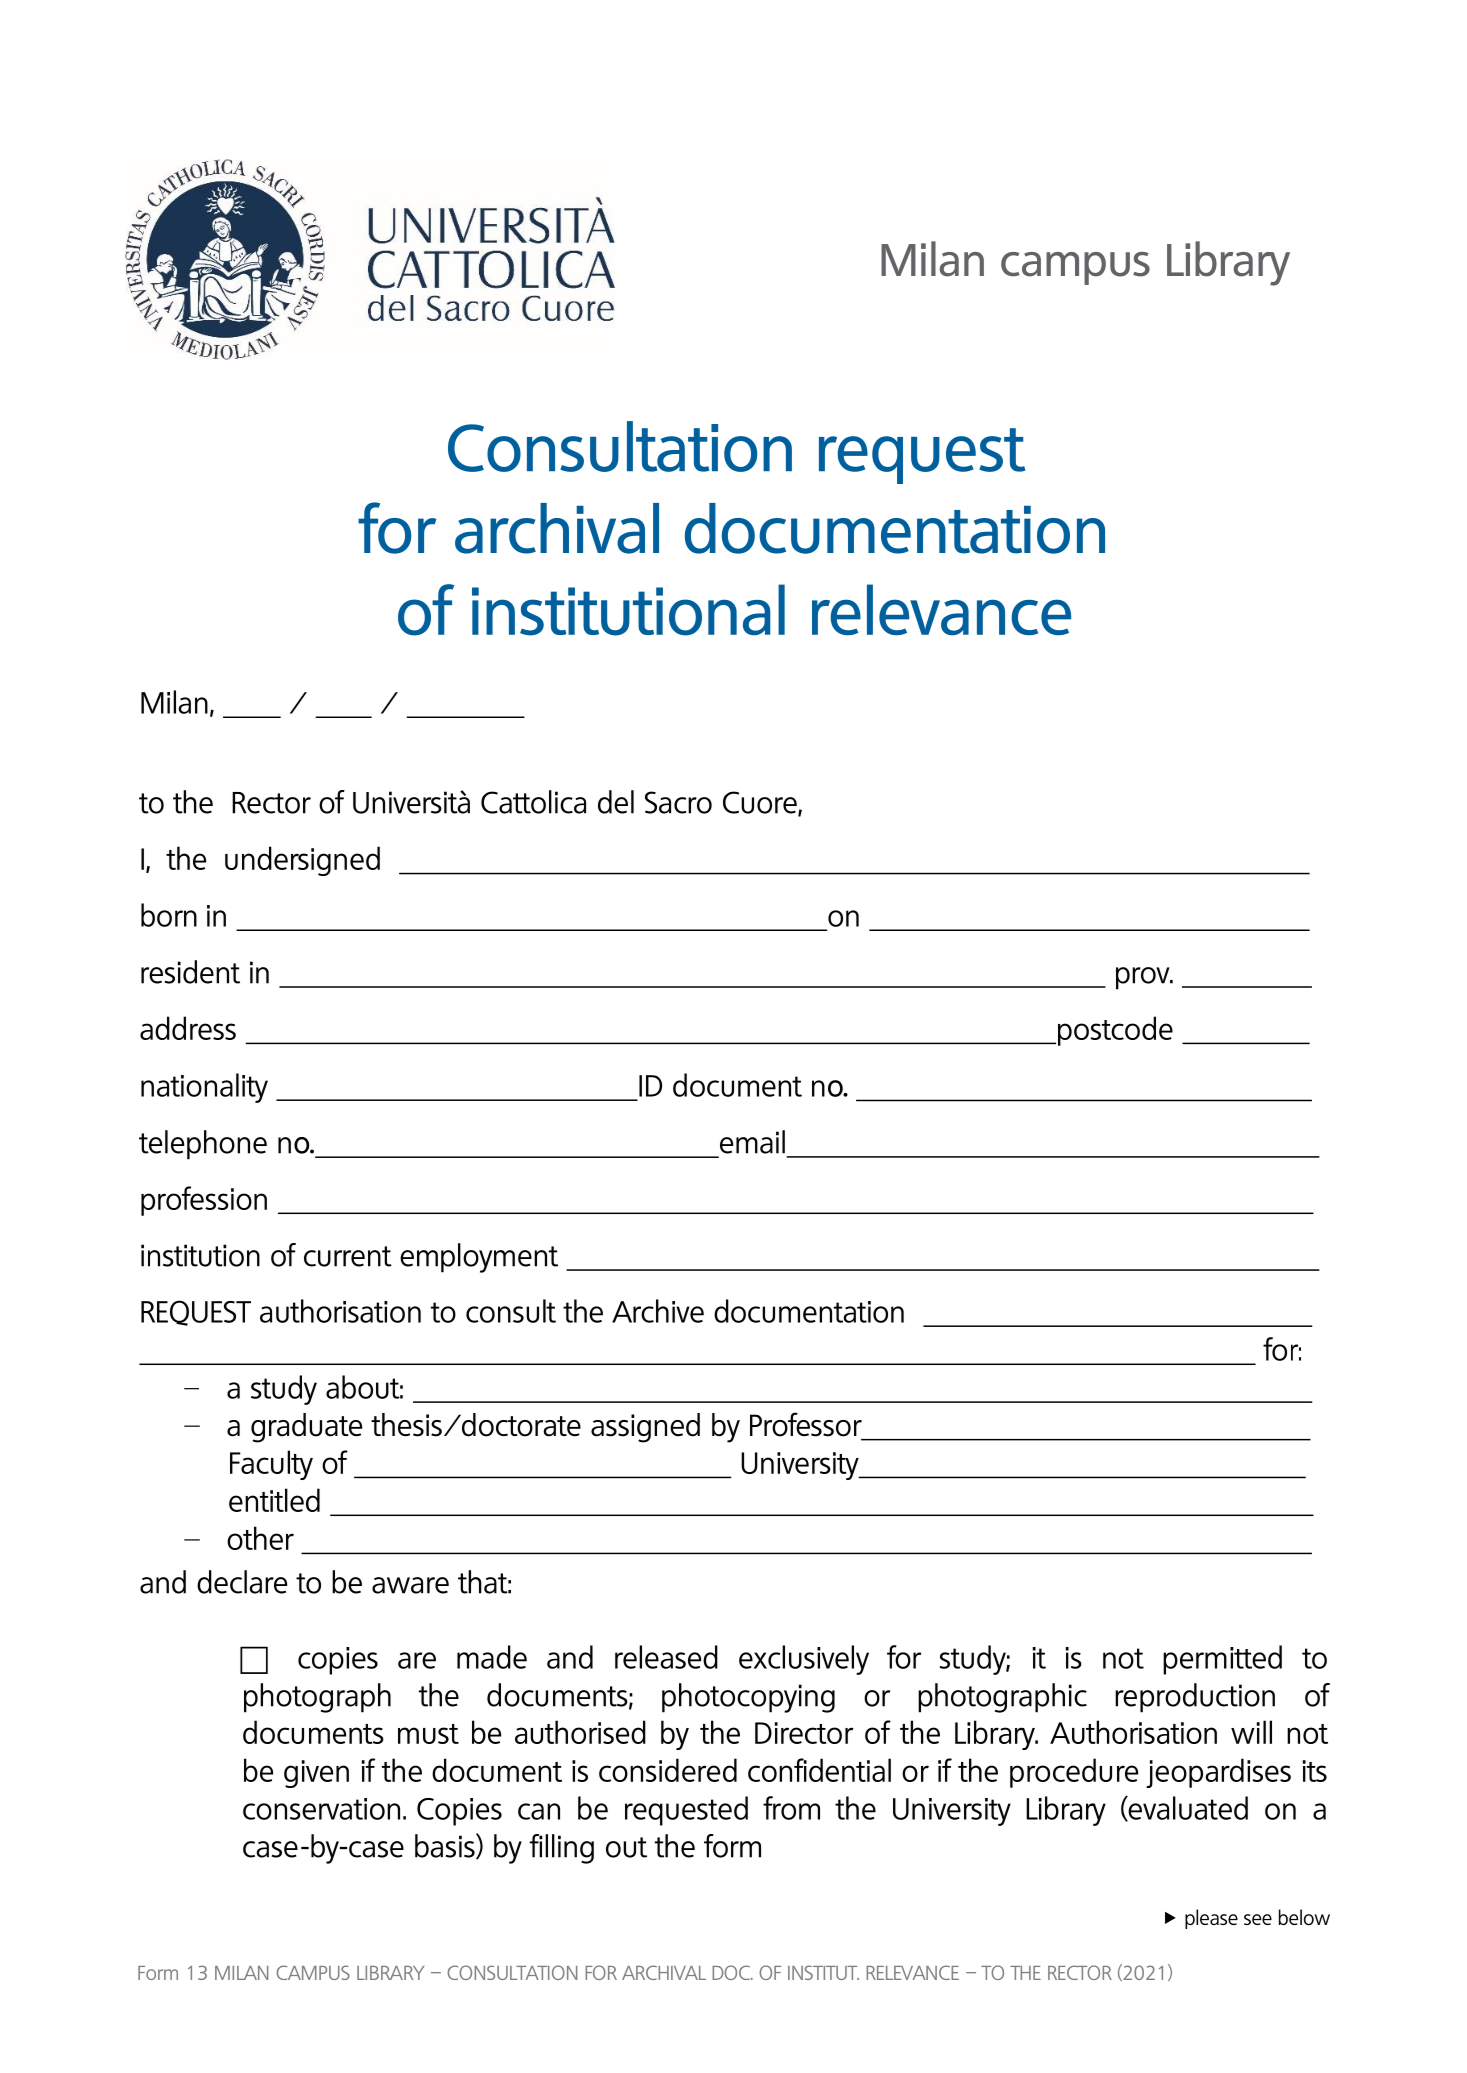 This page has width=1467, height=2073. What do you see at coordinates (321, 1809) in the page?
I see `conservation` at bounding box center [321, 1809].
